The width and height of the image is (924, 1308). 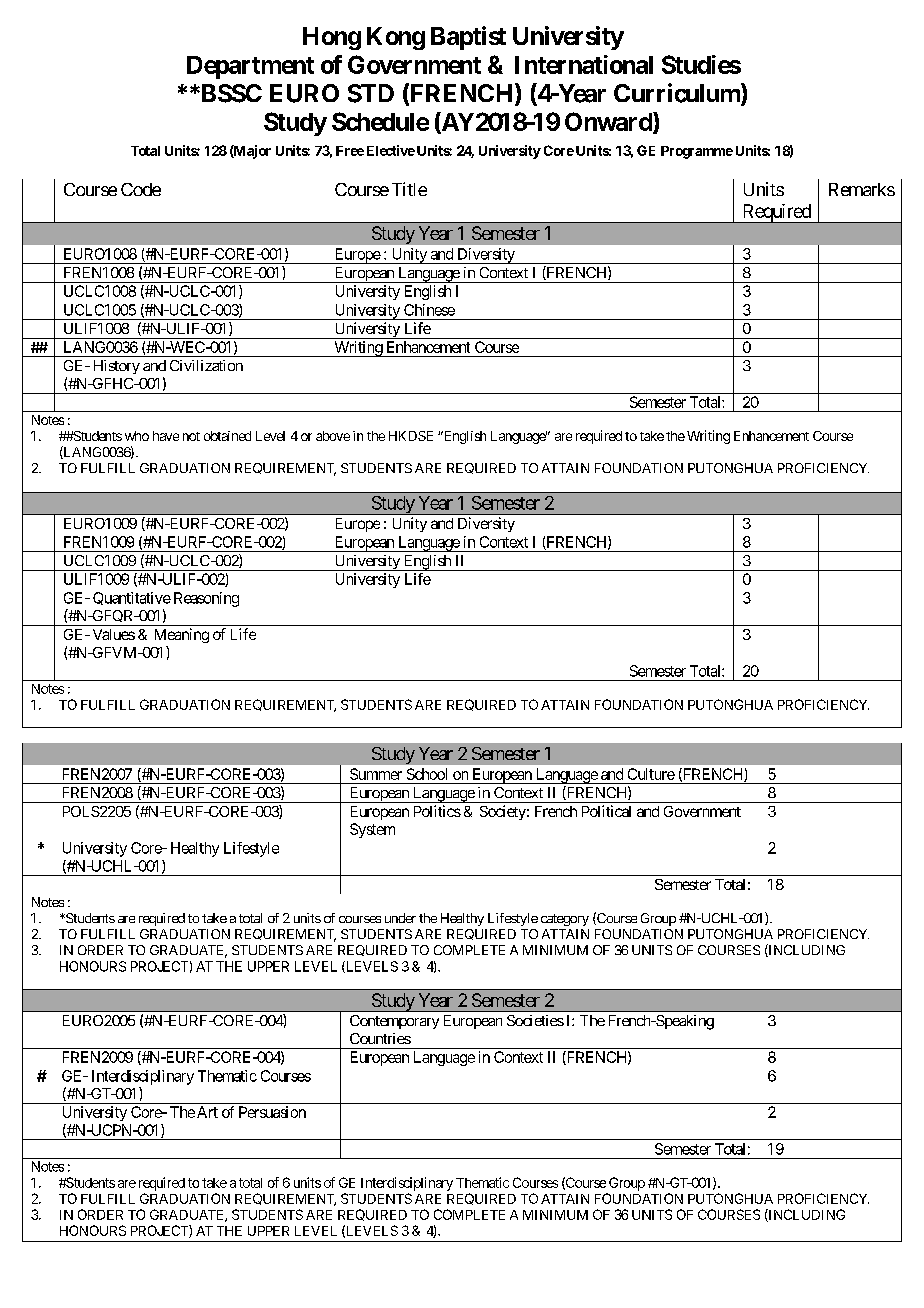 I want to click on Culture, so click(x=651, y=774).
